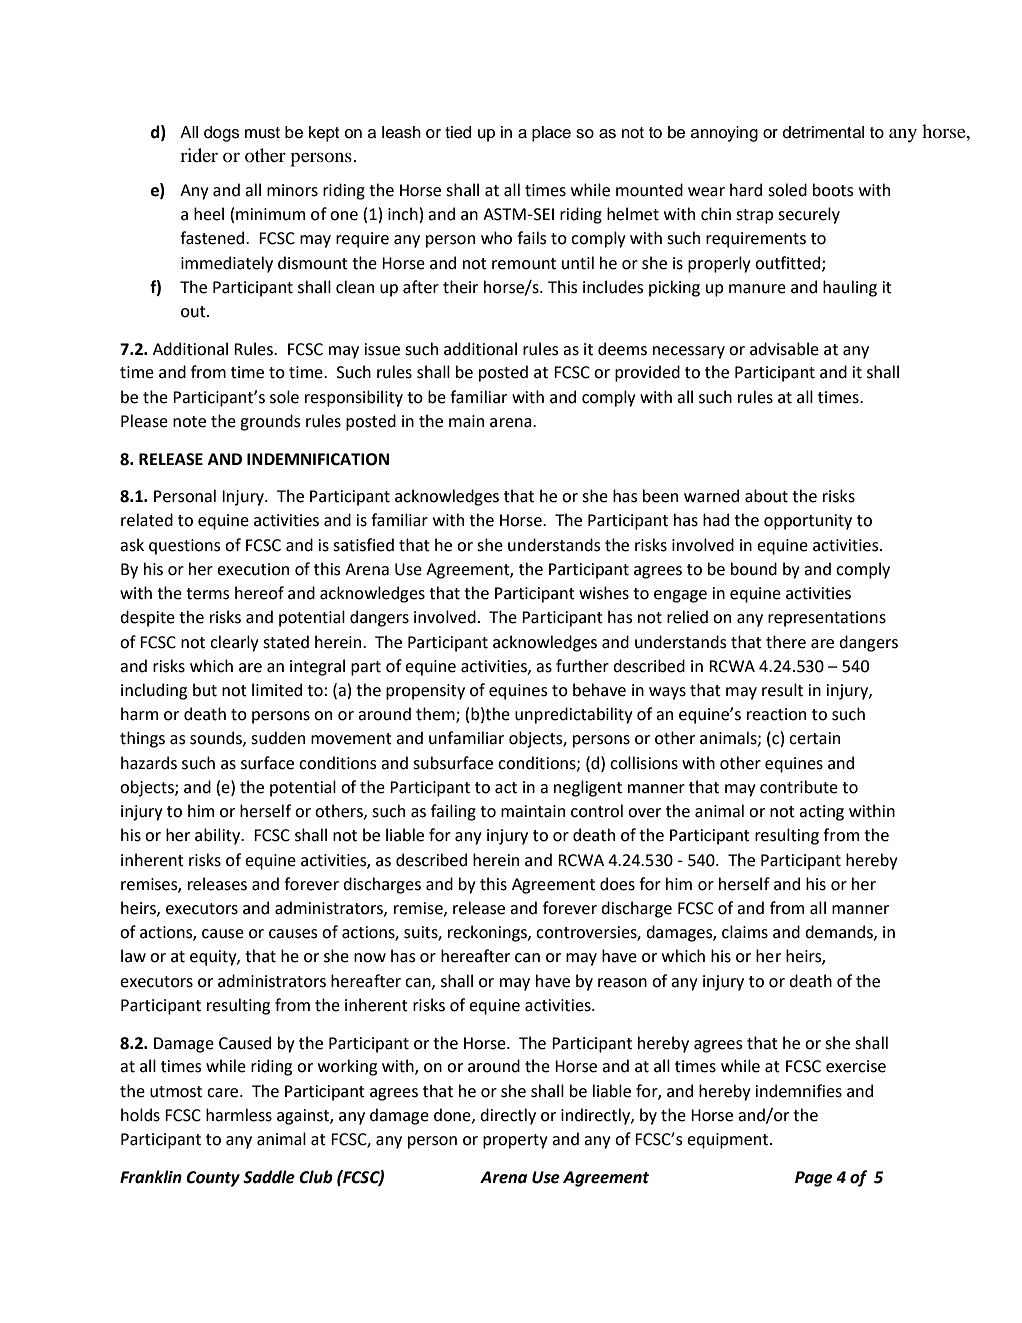  What do you see at coordinates (213, 1179) in the document?
I see `County` at bounding box center [213, 1179].
